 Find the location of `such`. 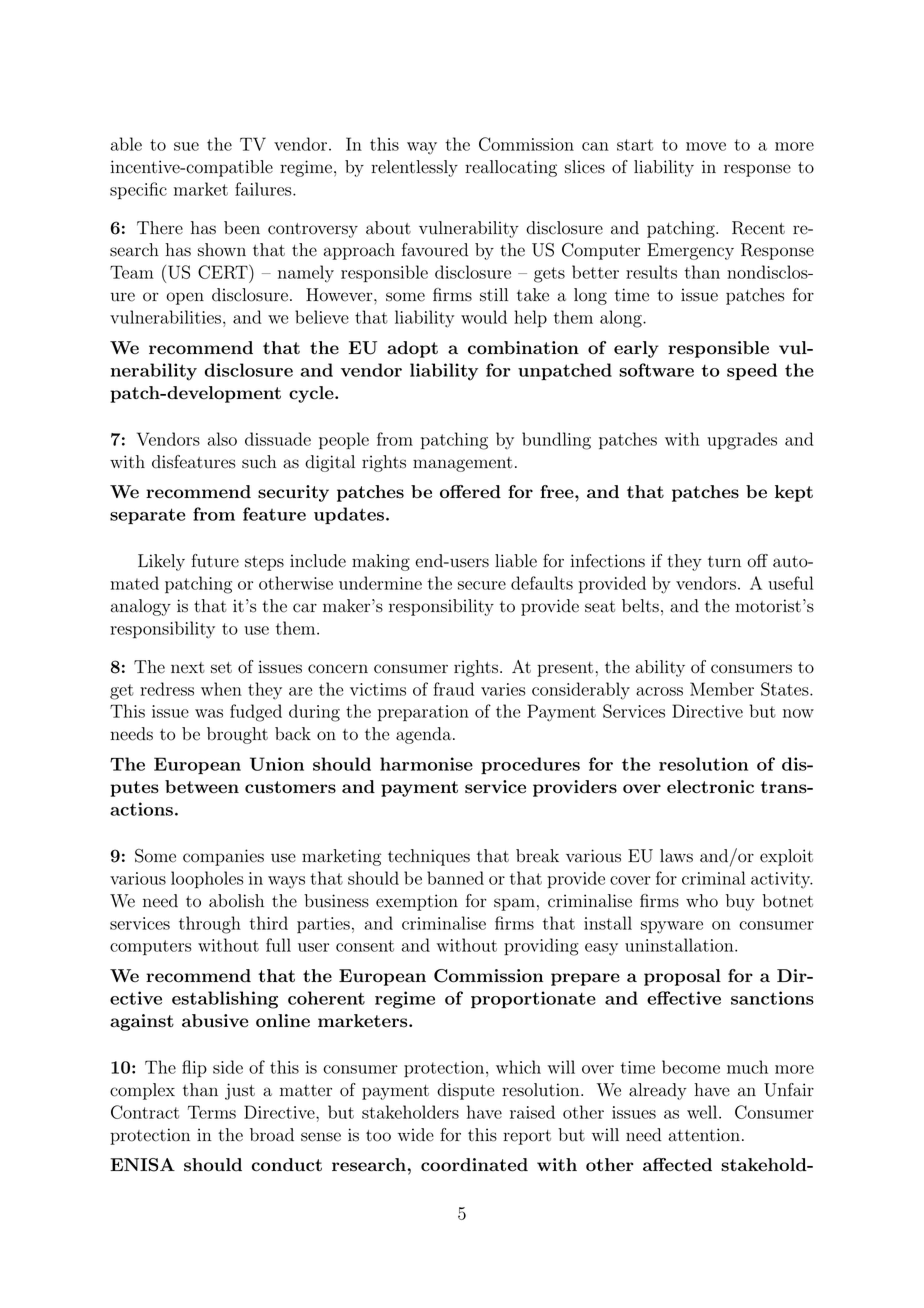

such is located at coordinates (259, 462).
